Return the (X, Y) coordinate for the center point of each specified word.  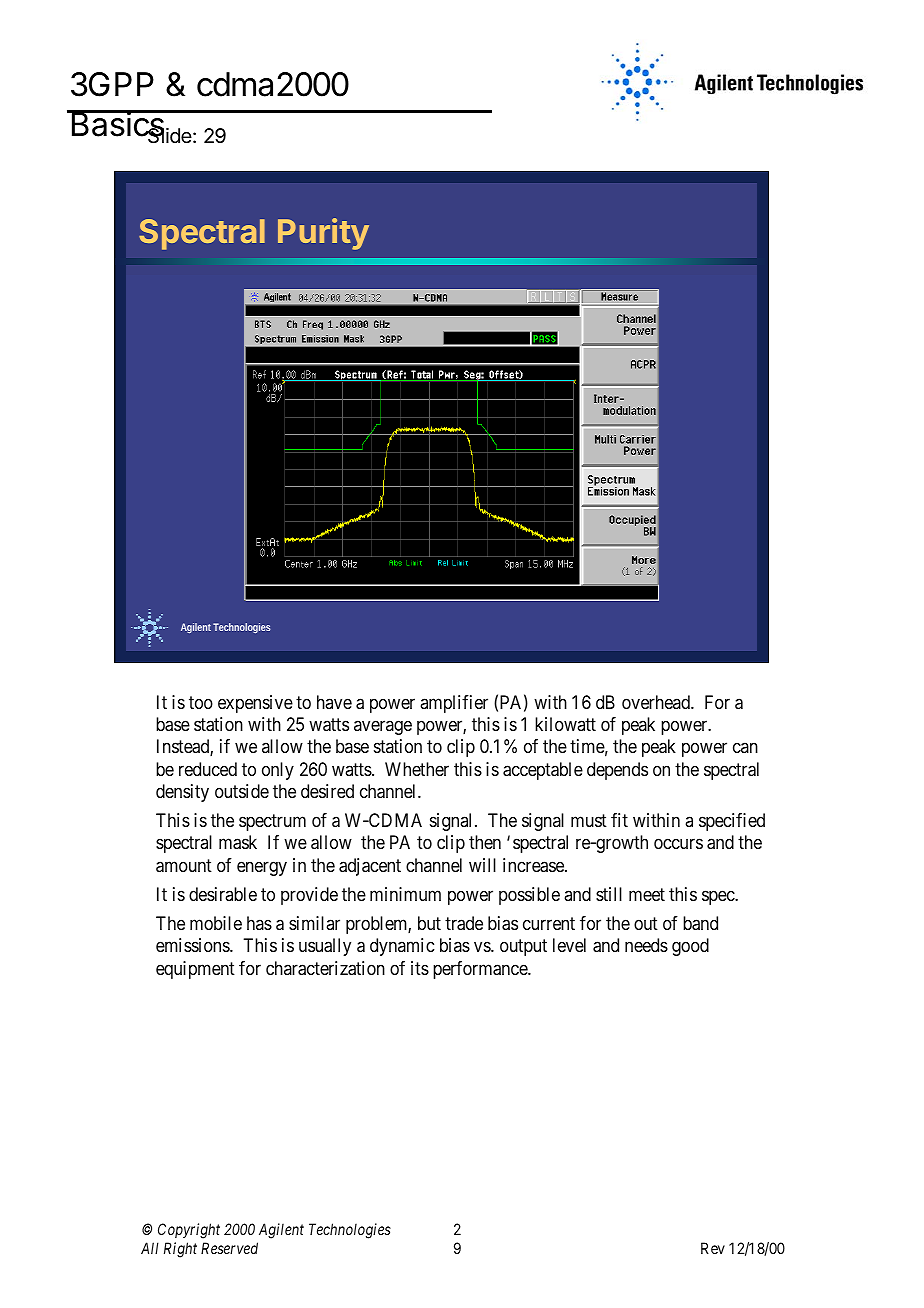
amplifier (454, 704)
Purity (323, 234)
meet (647, 894)
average (383, 727)
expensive (255, 704)
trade (464, 923)
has (259, 923)
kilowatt (565, 724)
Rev (713, 1248)
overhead (657, 702)
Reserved (229, 1248)
